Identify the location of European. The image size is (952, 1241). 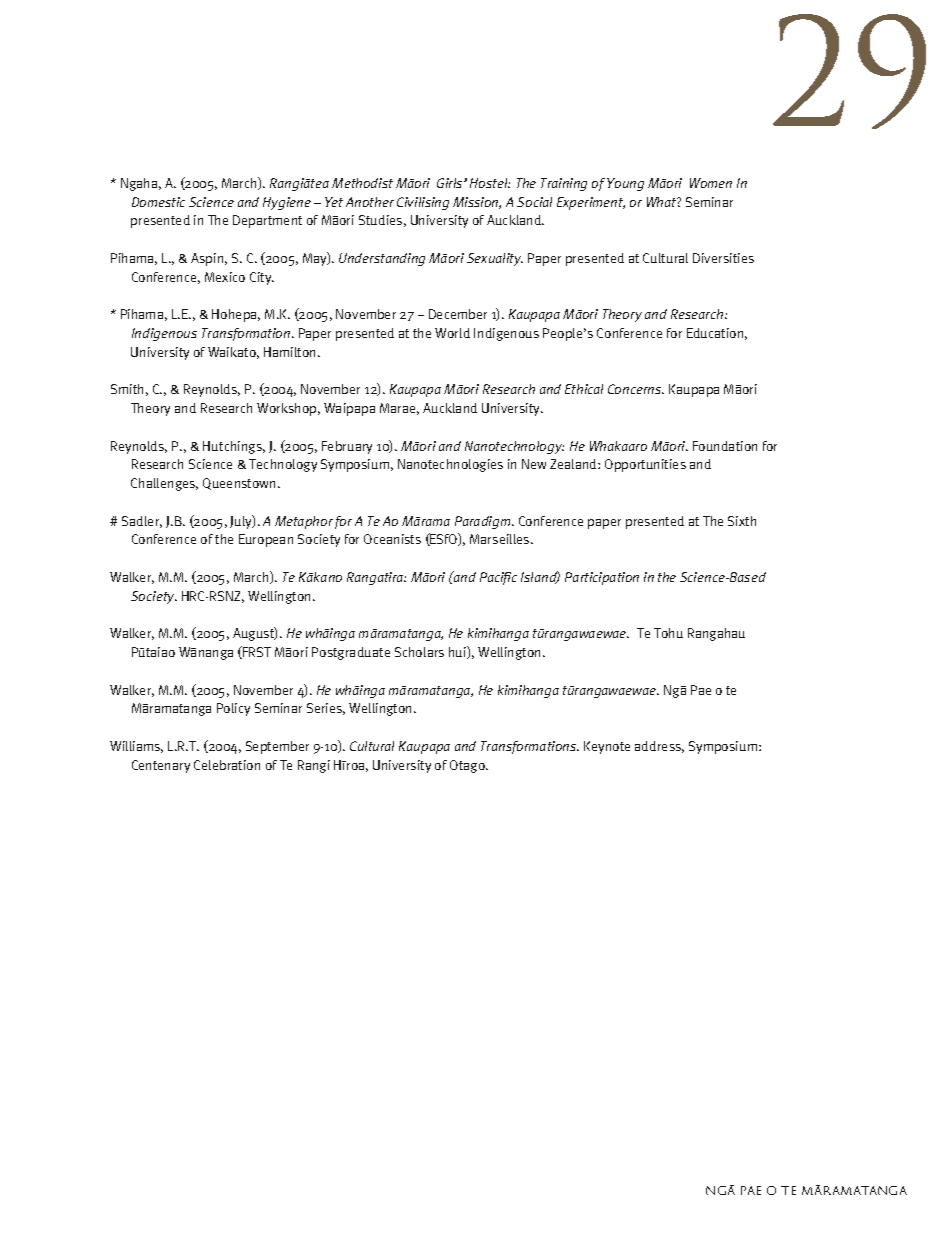
(266, 540).
